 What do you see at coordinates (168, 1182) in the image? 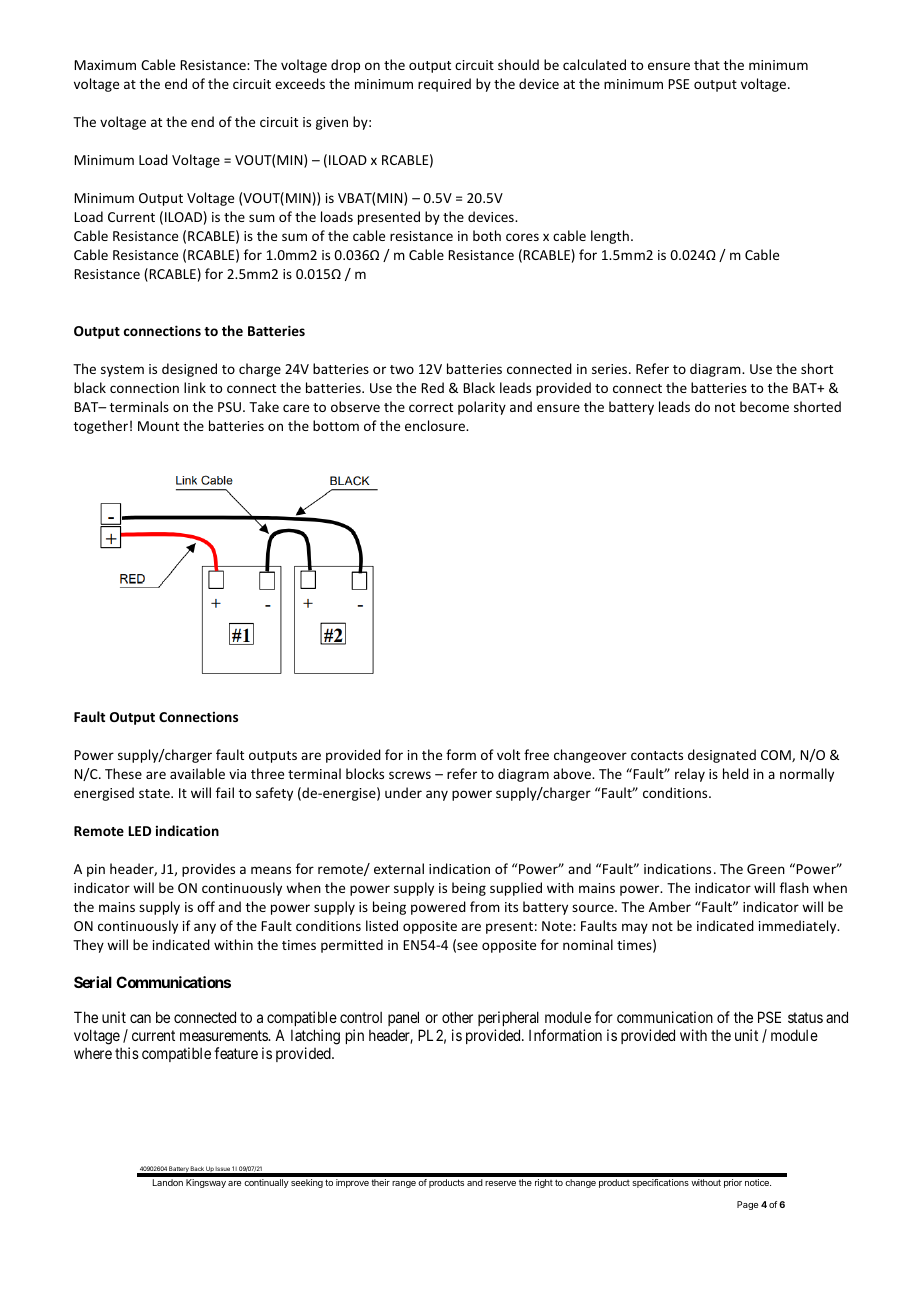
I see `Landon` at bounding box center [168, 1182].
